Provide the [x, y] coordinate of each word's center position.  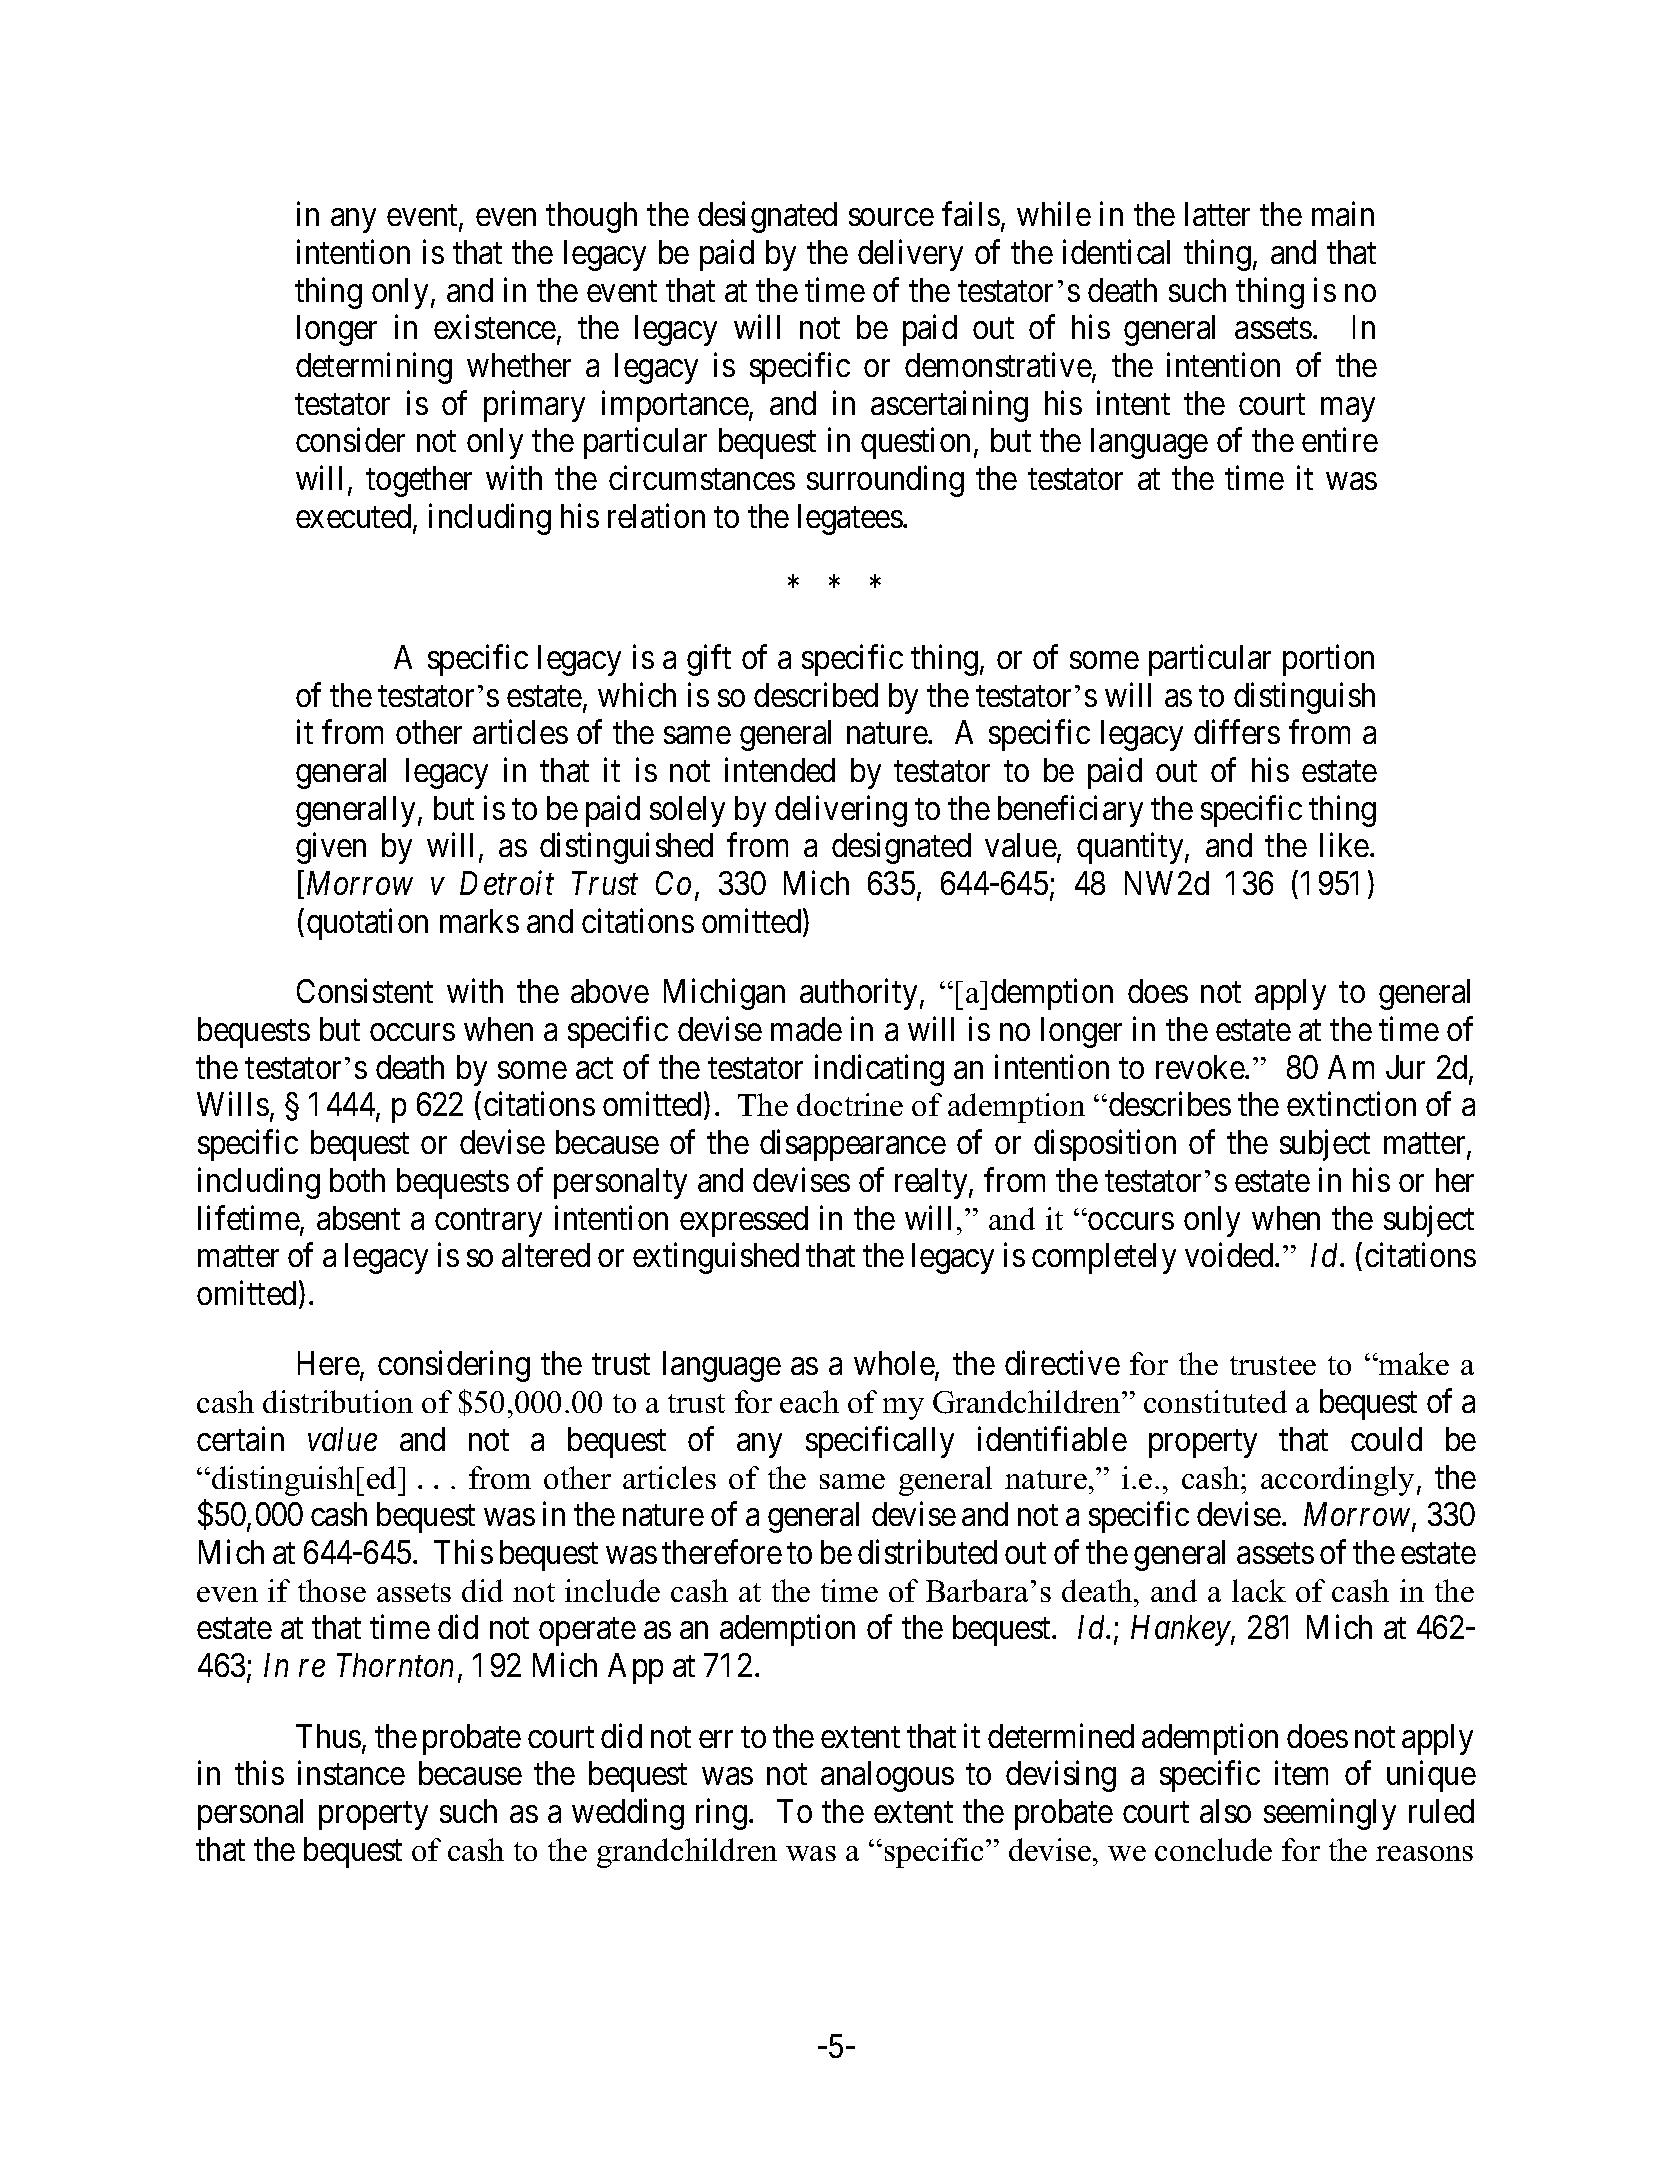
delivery [910, 255]
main [1343, 214]
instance [351, 1773]
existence [495, 327]
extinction [1351, 1104]
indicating [879, 1070]
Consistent [365, 991]
